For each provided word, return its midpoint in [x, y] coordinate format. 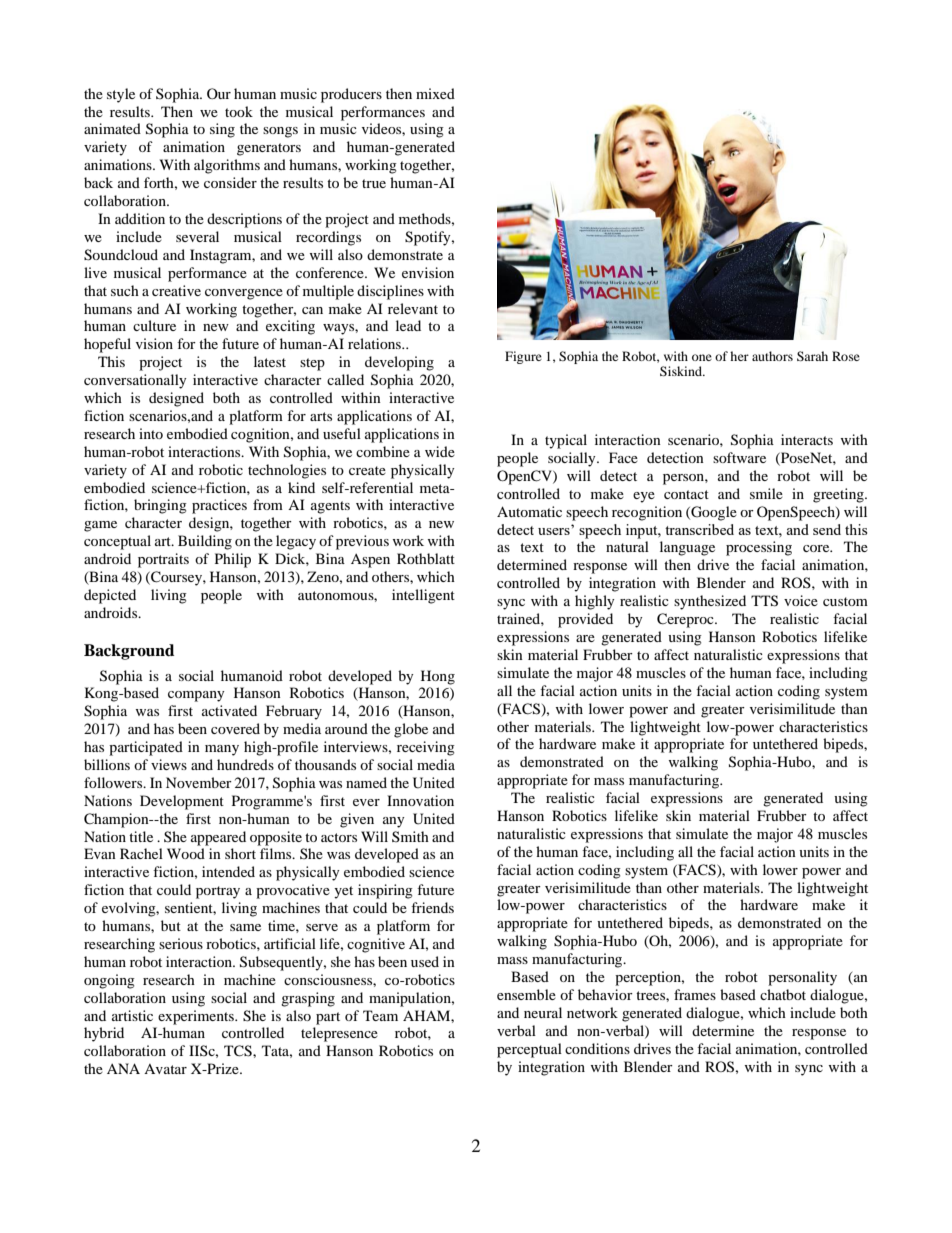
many [222, 750]
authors [772, 356]
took [239, 111]
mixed [435, 93]
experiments [197, 1017]
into [151, 433]
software [739, 457]
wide [440, 451]
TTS [764, 601]
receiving [426, 748]
